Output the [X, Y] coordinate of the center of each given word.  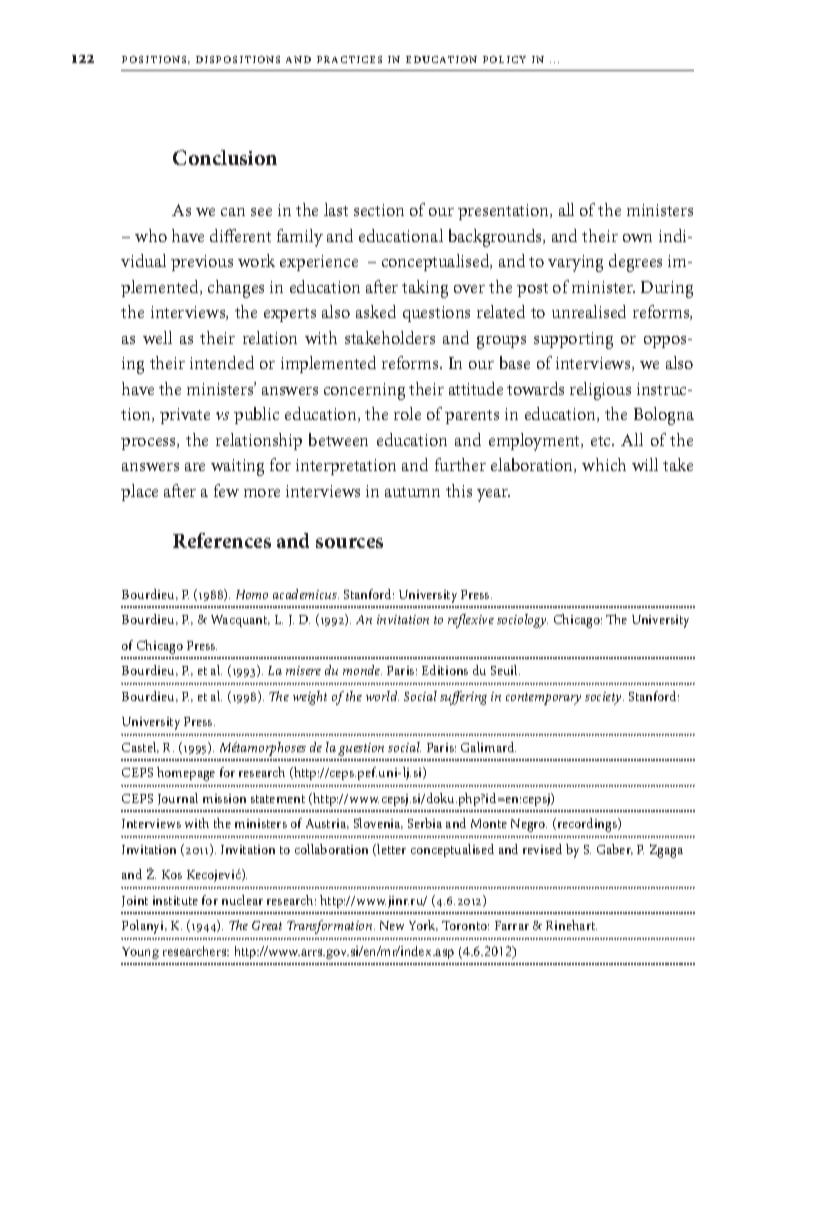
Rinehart [571, 925]
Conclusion [225, 157]
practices [349, 59]
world [382, 696]
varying [575, 263]
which [604, 464]
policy [504, 59]
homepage [186, 774]
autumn [412, 492]
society [604, 698]
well [157, 337]
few [226, 490]
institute [175, 900]
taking [425, 289]
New [392, 925]
